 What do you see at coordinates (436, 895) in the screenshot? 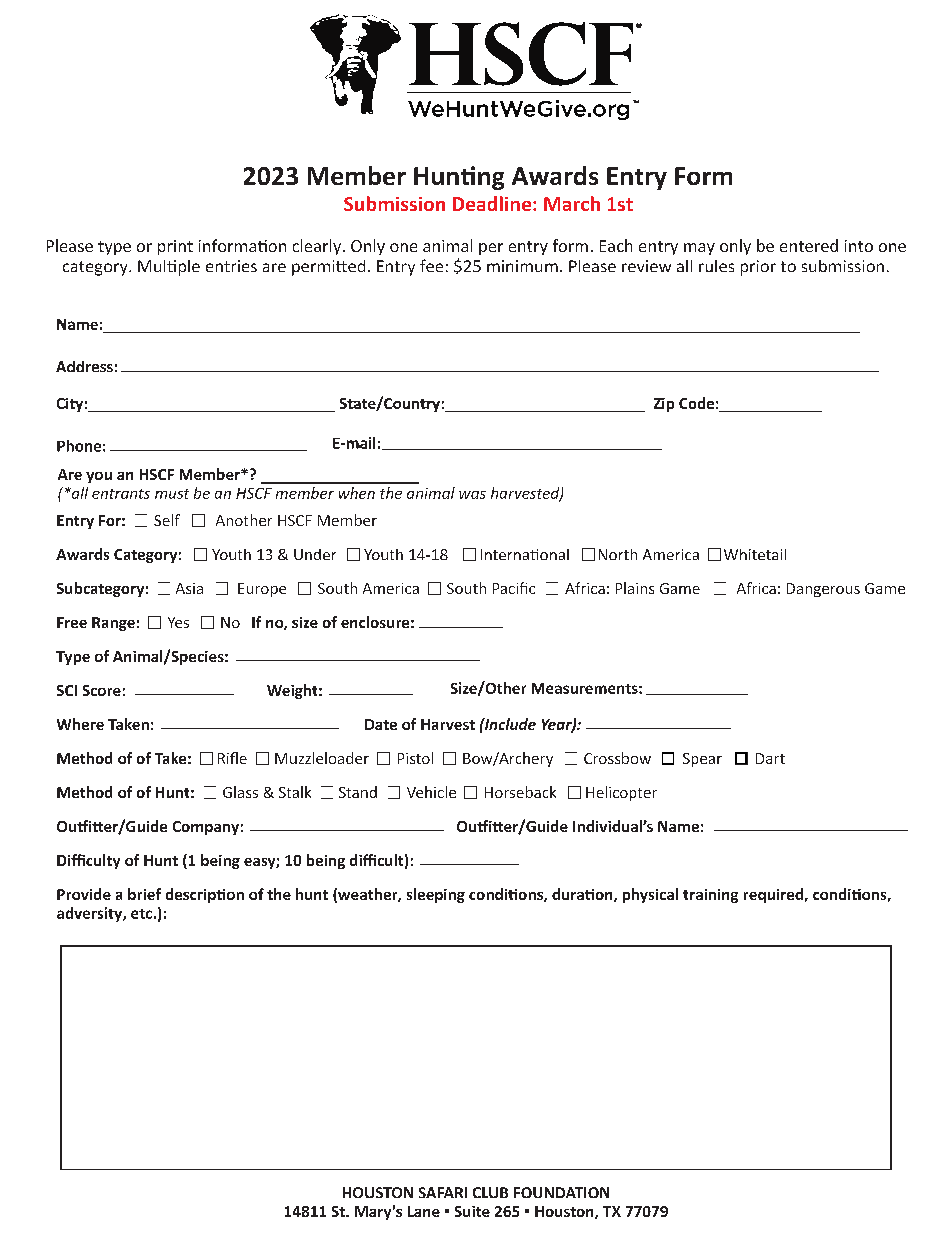
I see `sleeping` at bounding box center [436, 895].
